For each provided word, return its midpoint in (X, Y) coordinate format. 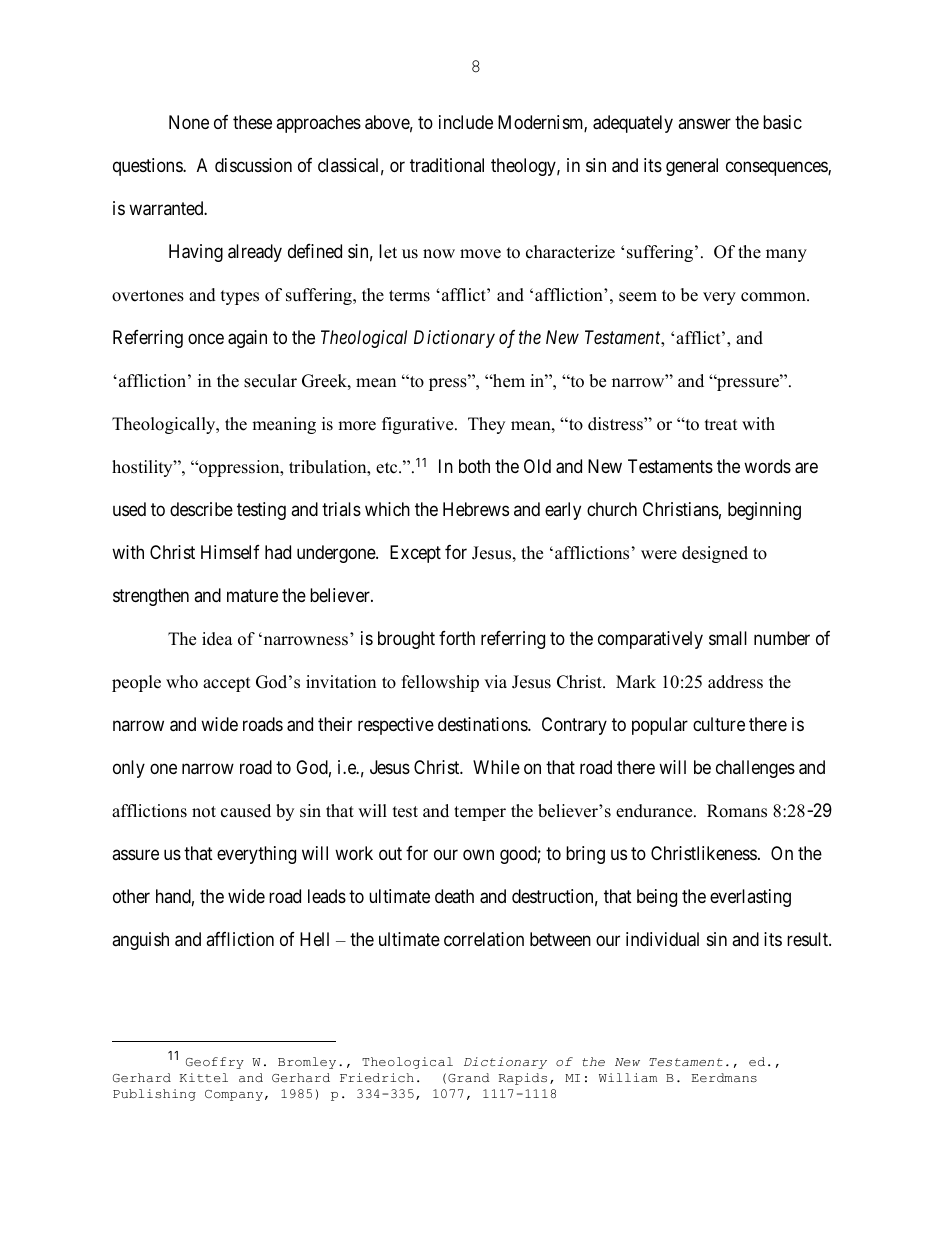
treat (721, 425)
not (204, 812)
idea (217, 639)
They (486, 425)
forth (457, 638)
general (692, 167)
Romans (737, 811)
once (206, 339)
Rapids (523, 1079)
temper (480, 813)
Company (234, 1095)
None (189, 122)
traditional (447, 165)
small (728, 638)
